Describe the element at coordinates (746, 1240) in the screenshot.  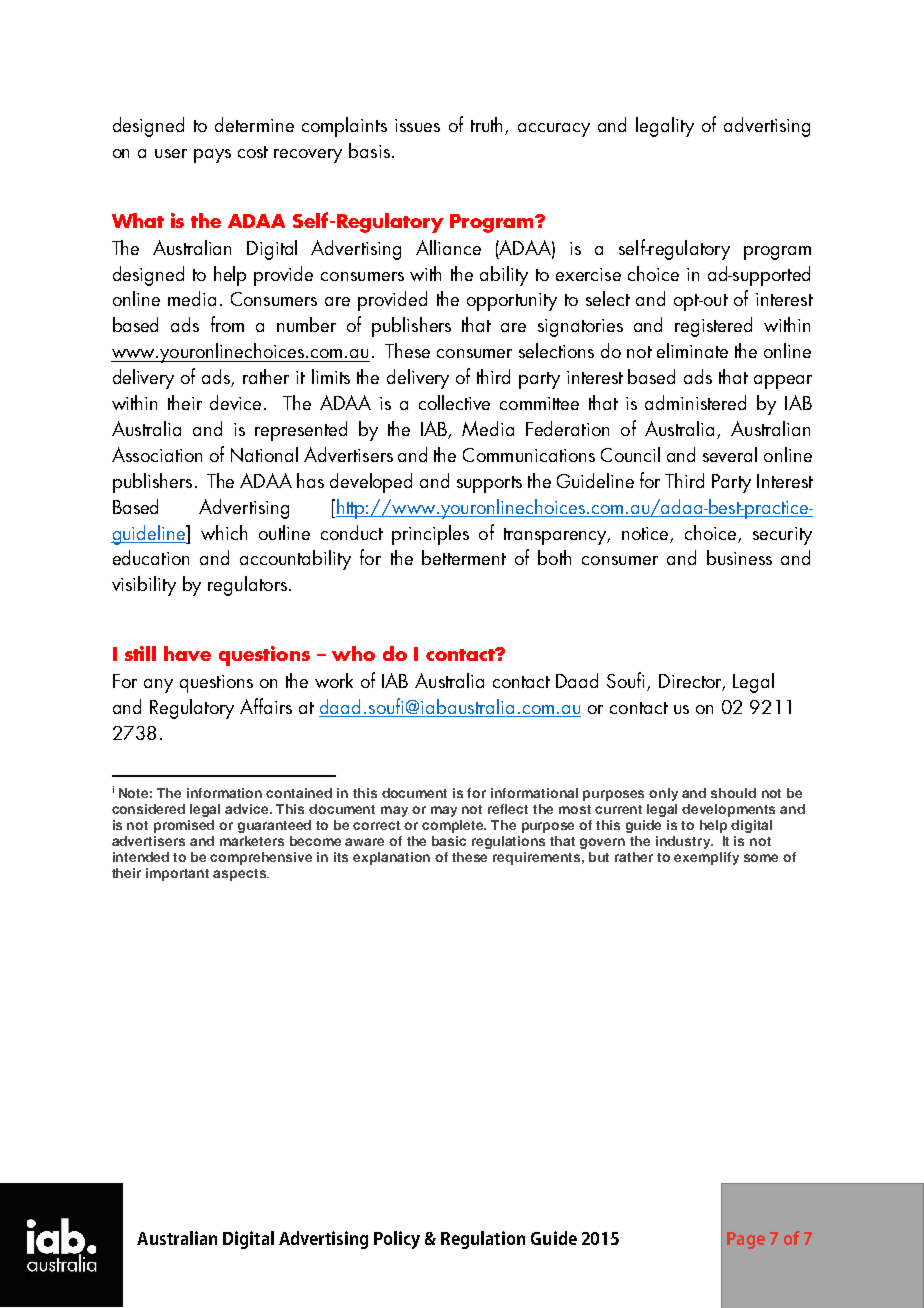
I see `Page` at that location.
